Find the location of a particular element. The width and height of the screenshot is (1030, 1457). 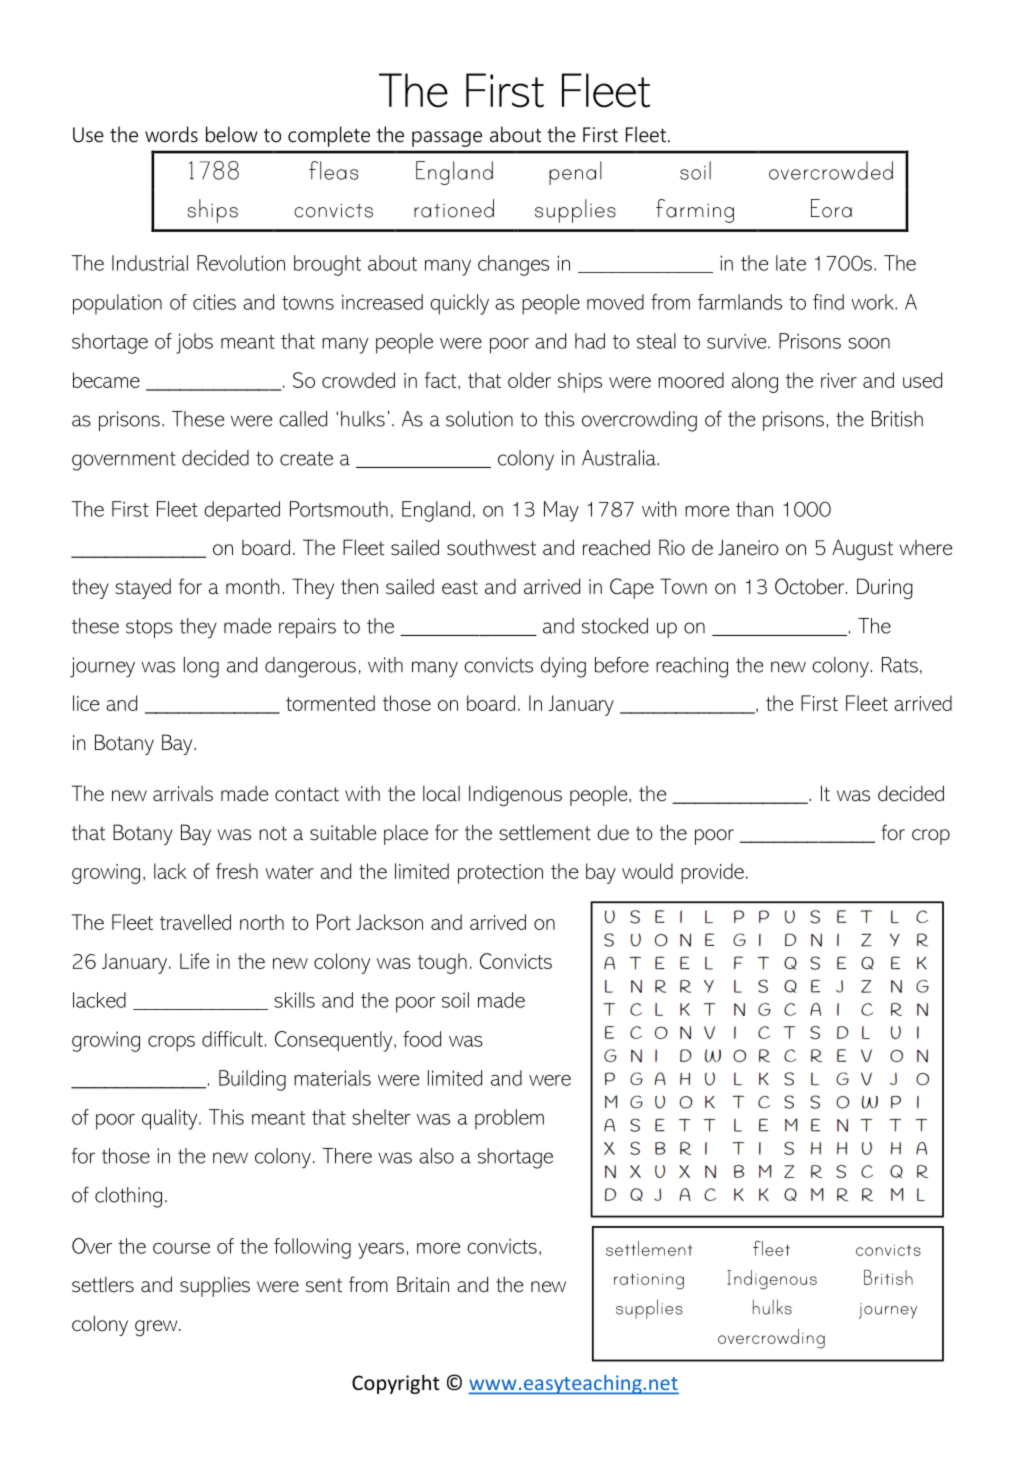

words is located at coordinates (171, 134).
